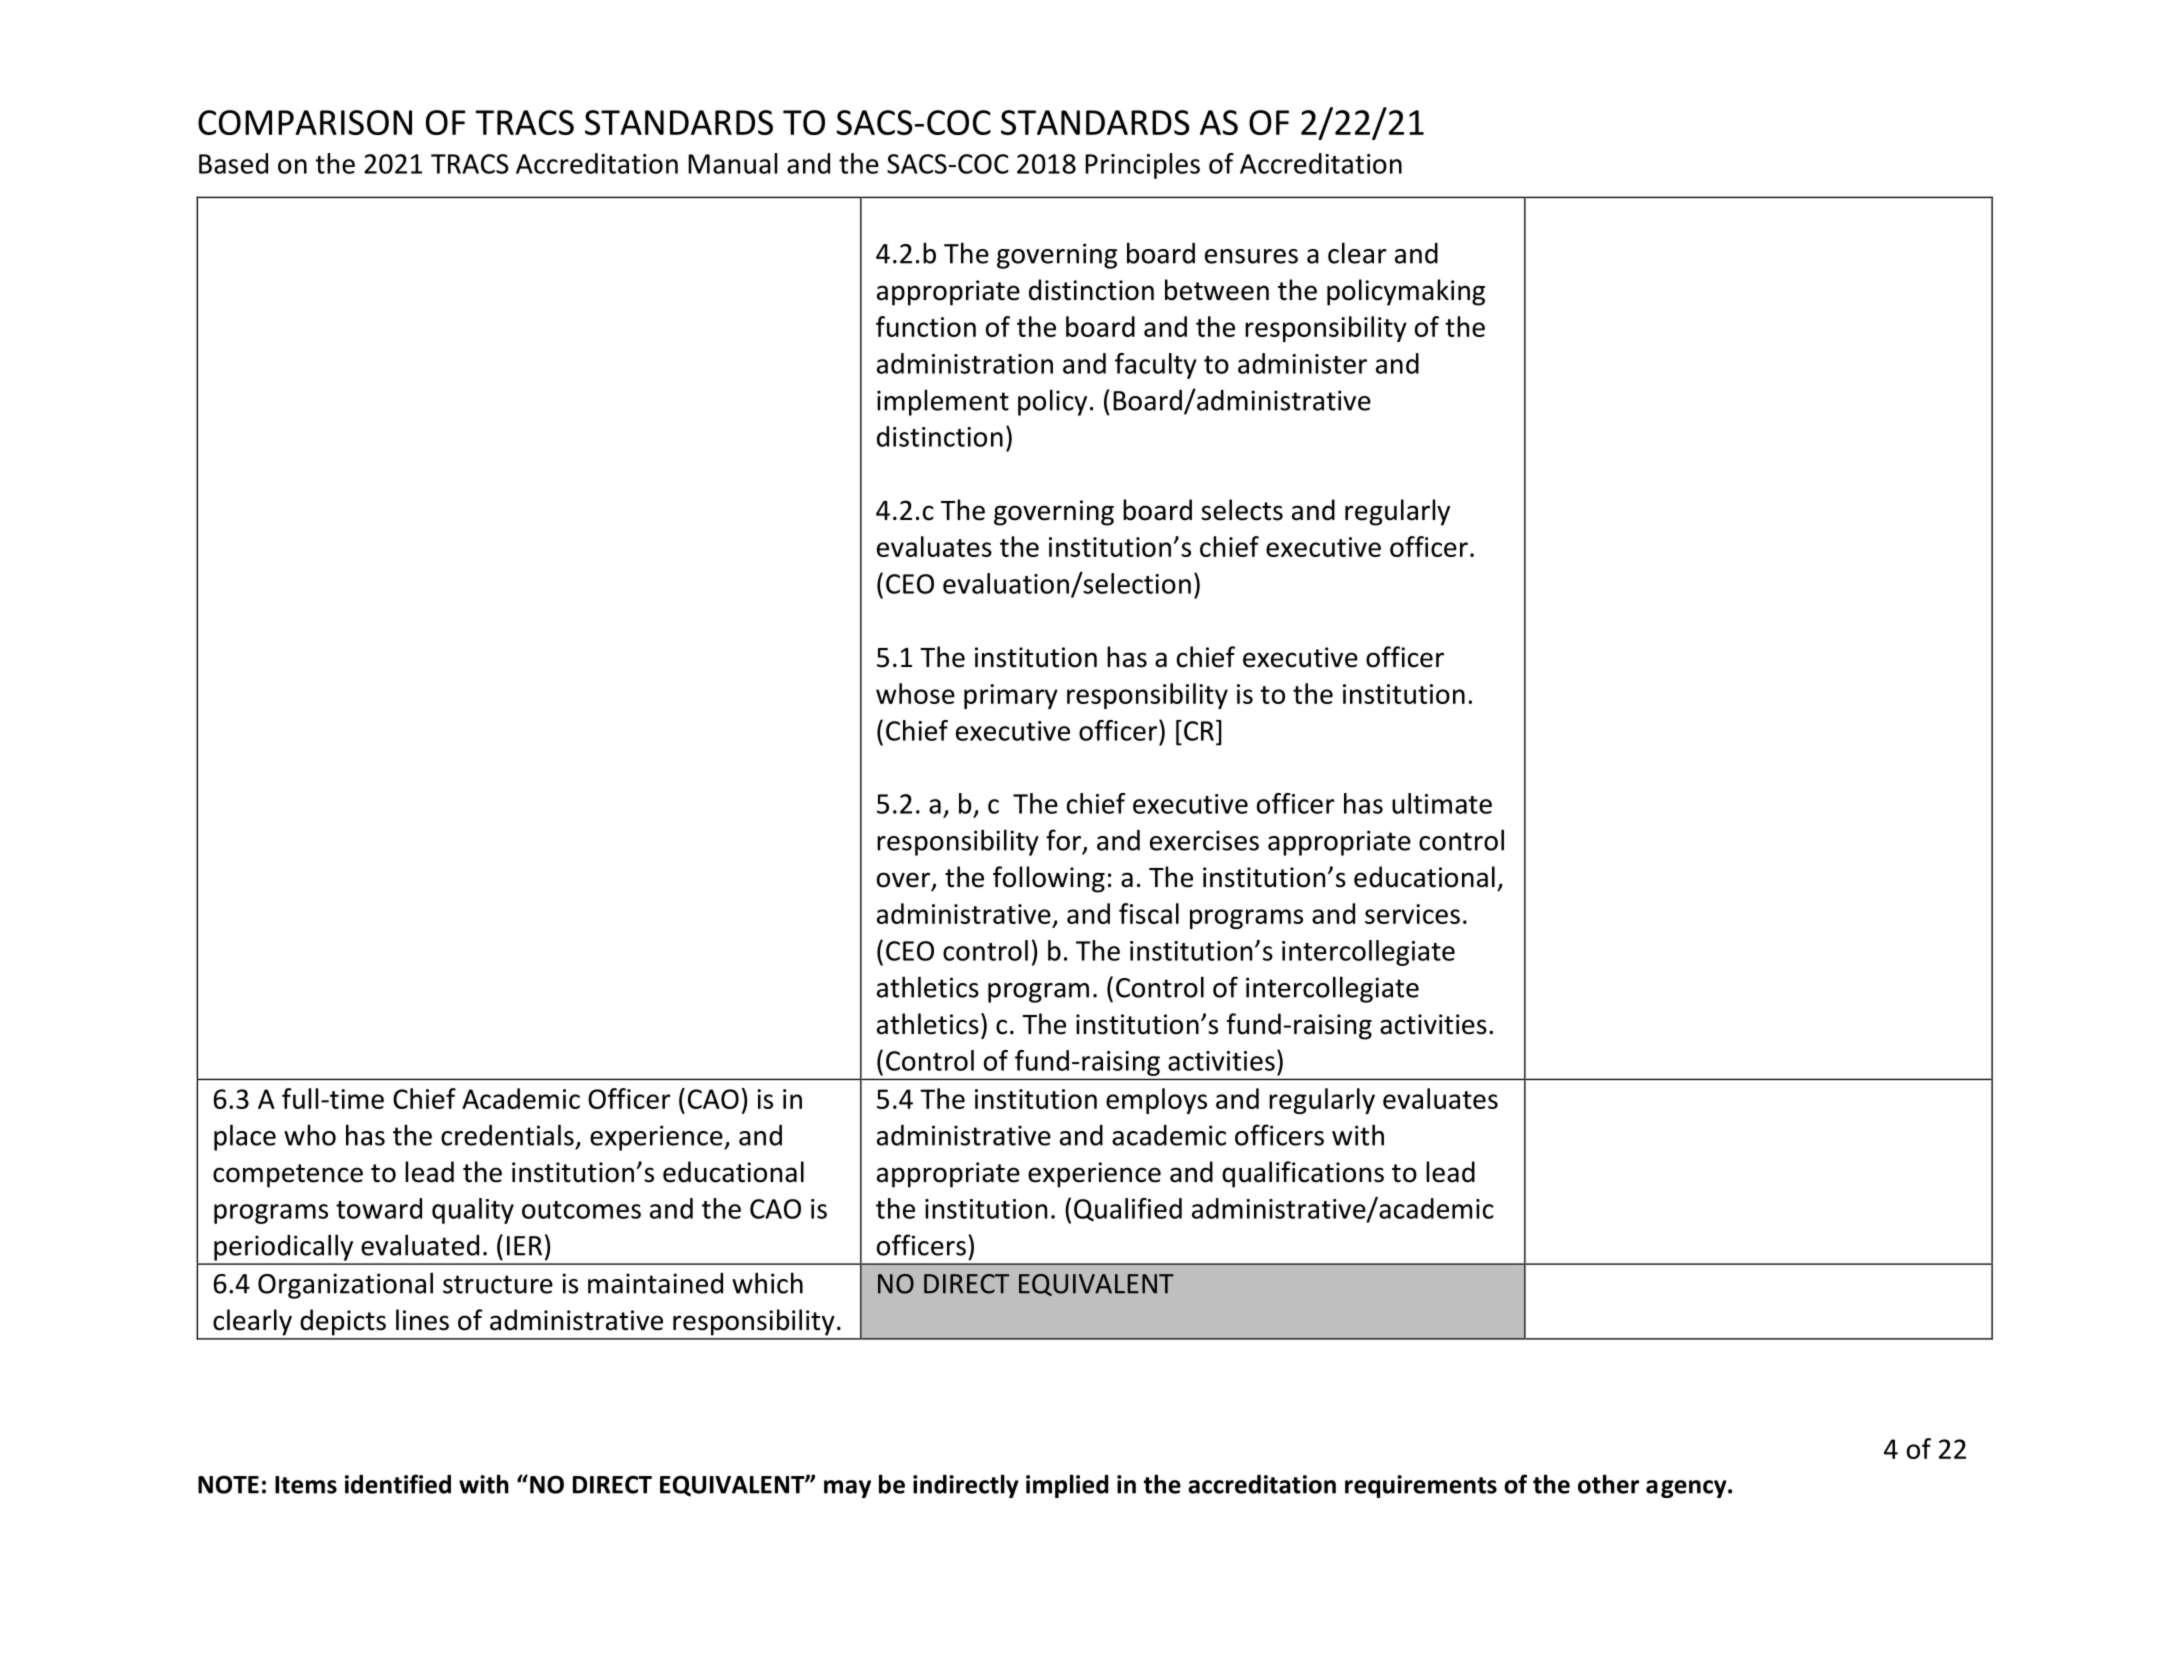 The height and width of the screenshot is (1672, 2164). What do you see at coordinates (1011, 696) in the screenshot?
I see `primary` at bounding box center [1011, 696].
